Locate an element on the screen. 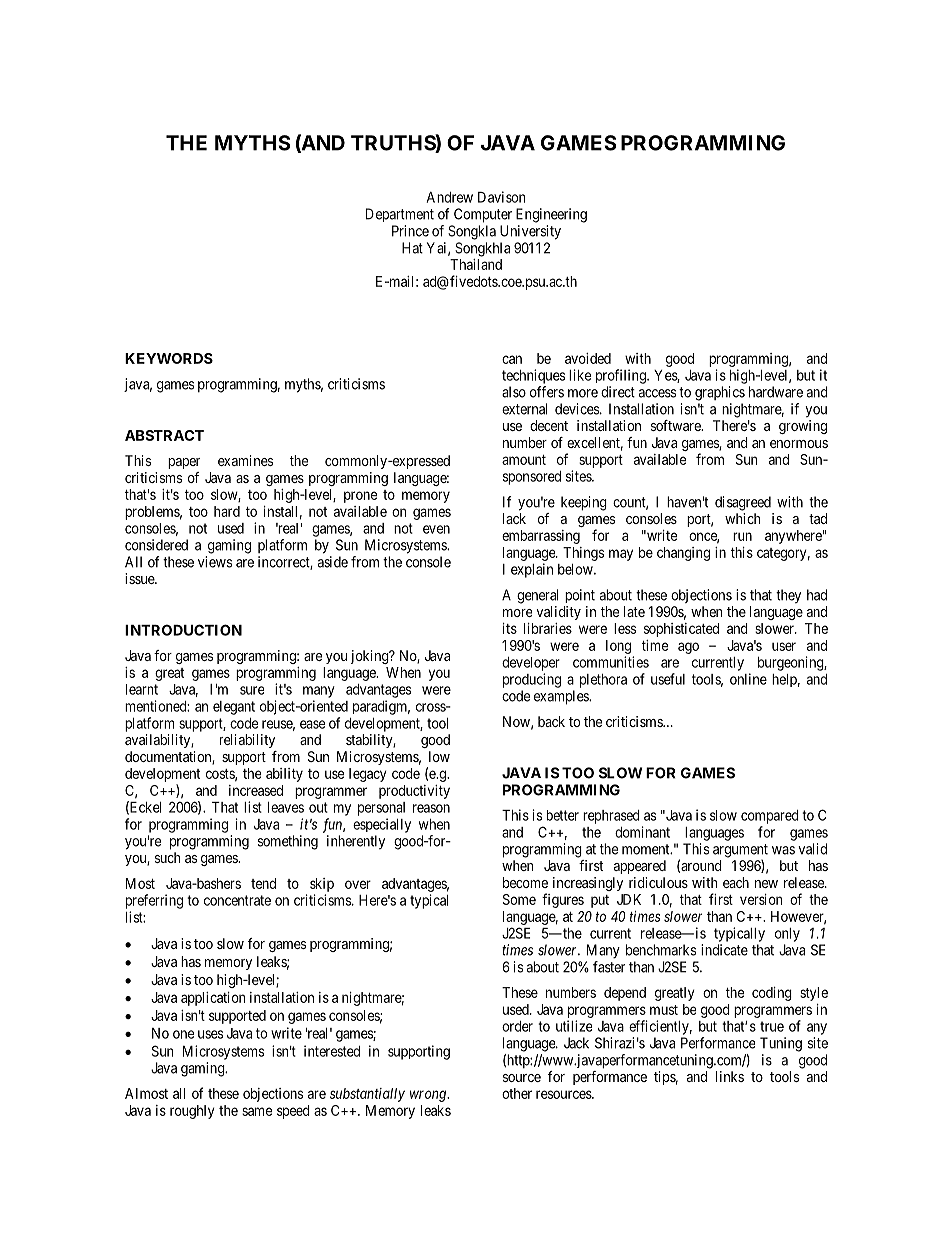 This screenshot has height=1233, width=952. lack is located at coordinates (514, 518).
